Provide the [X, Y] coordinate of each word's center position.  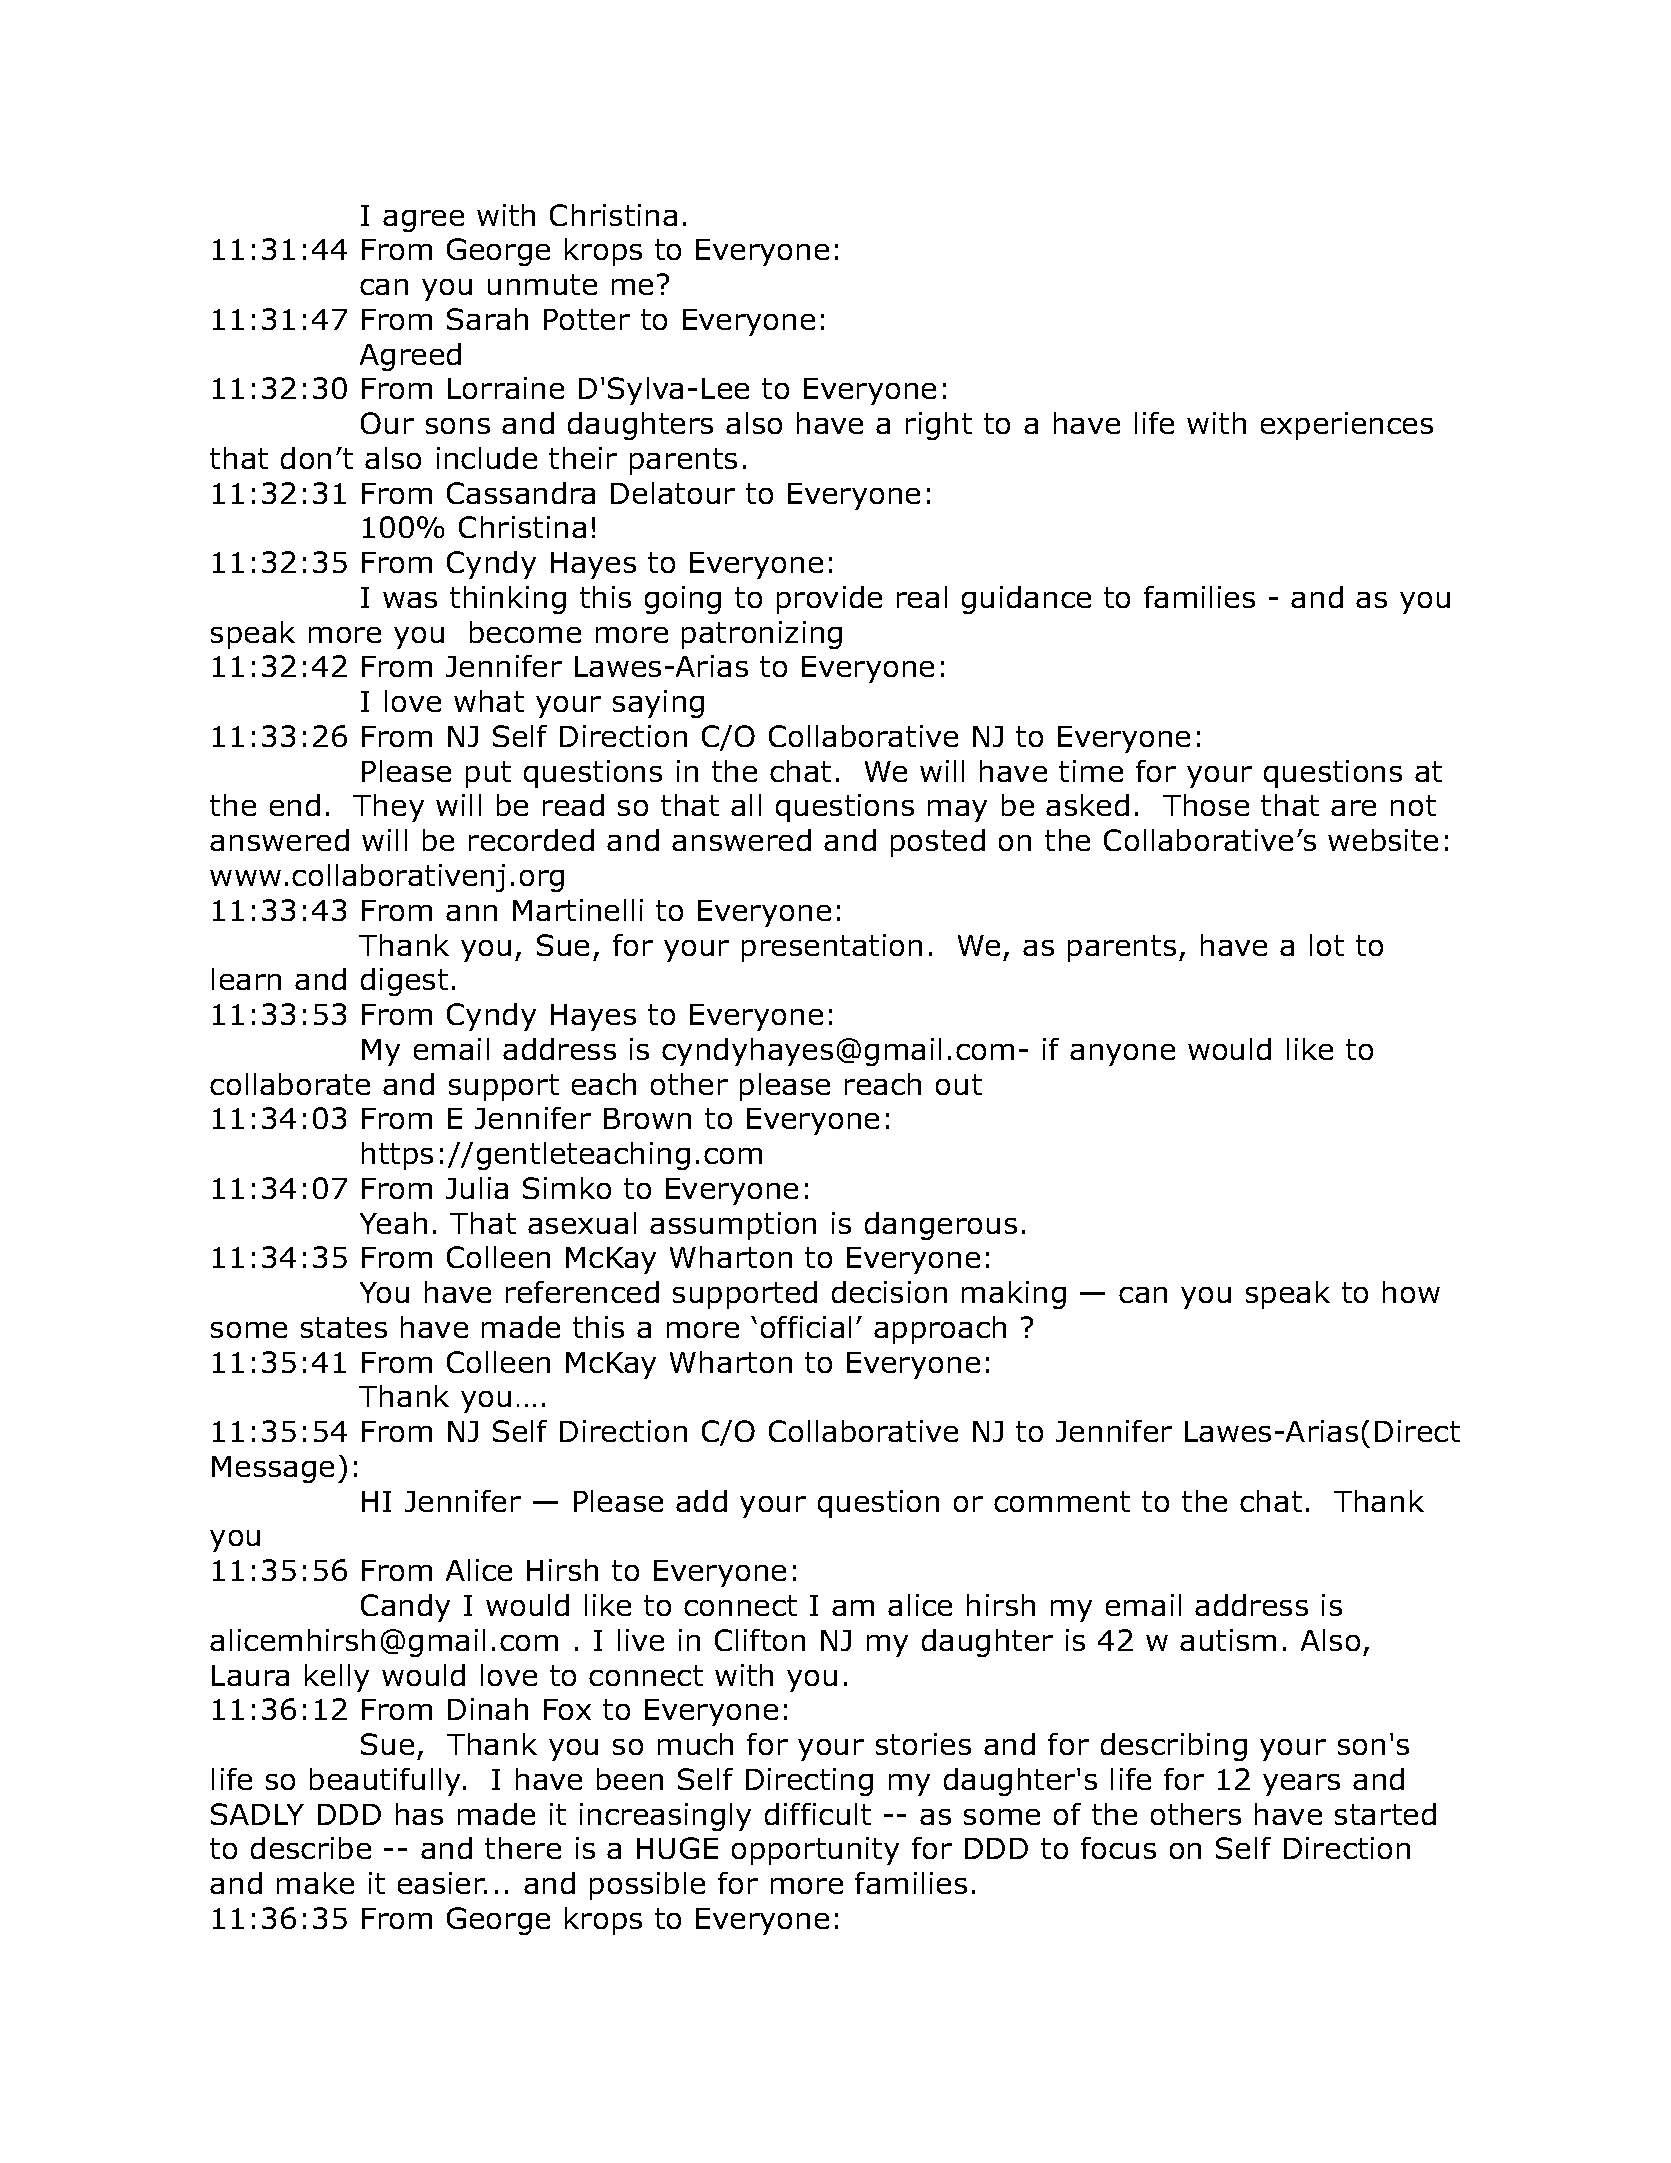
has [419, 1814]
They [388, 808]
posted [938, 843]
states [344, 1327]
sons [458, 426]
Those [1206, 805]
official [806, 1327]
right [939, 426]
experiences [1347, 426]
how [1411, 1292]
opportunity [815, 1851]
